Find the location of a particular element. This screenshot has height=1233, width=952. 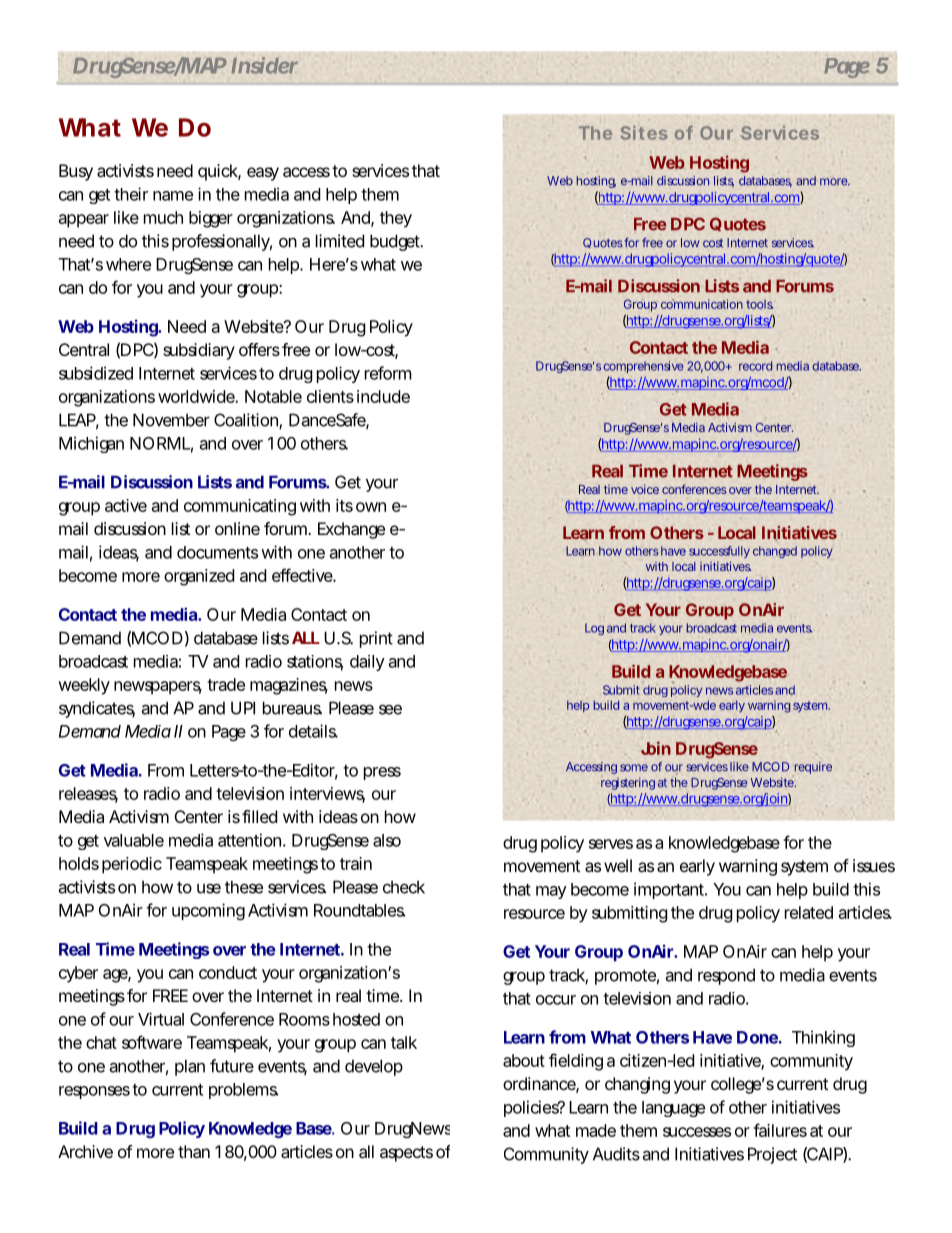

require is located at coordinates (813, 768).
